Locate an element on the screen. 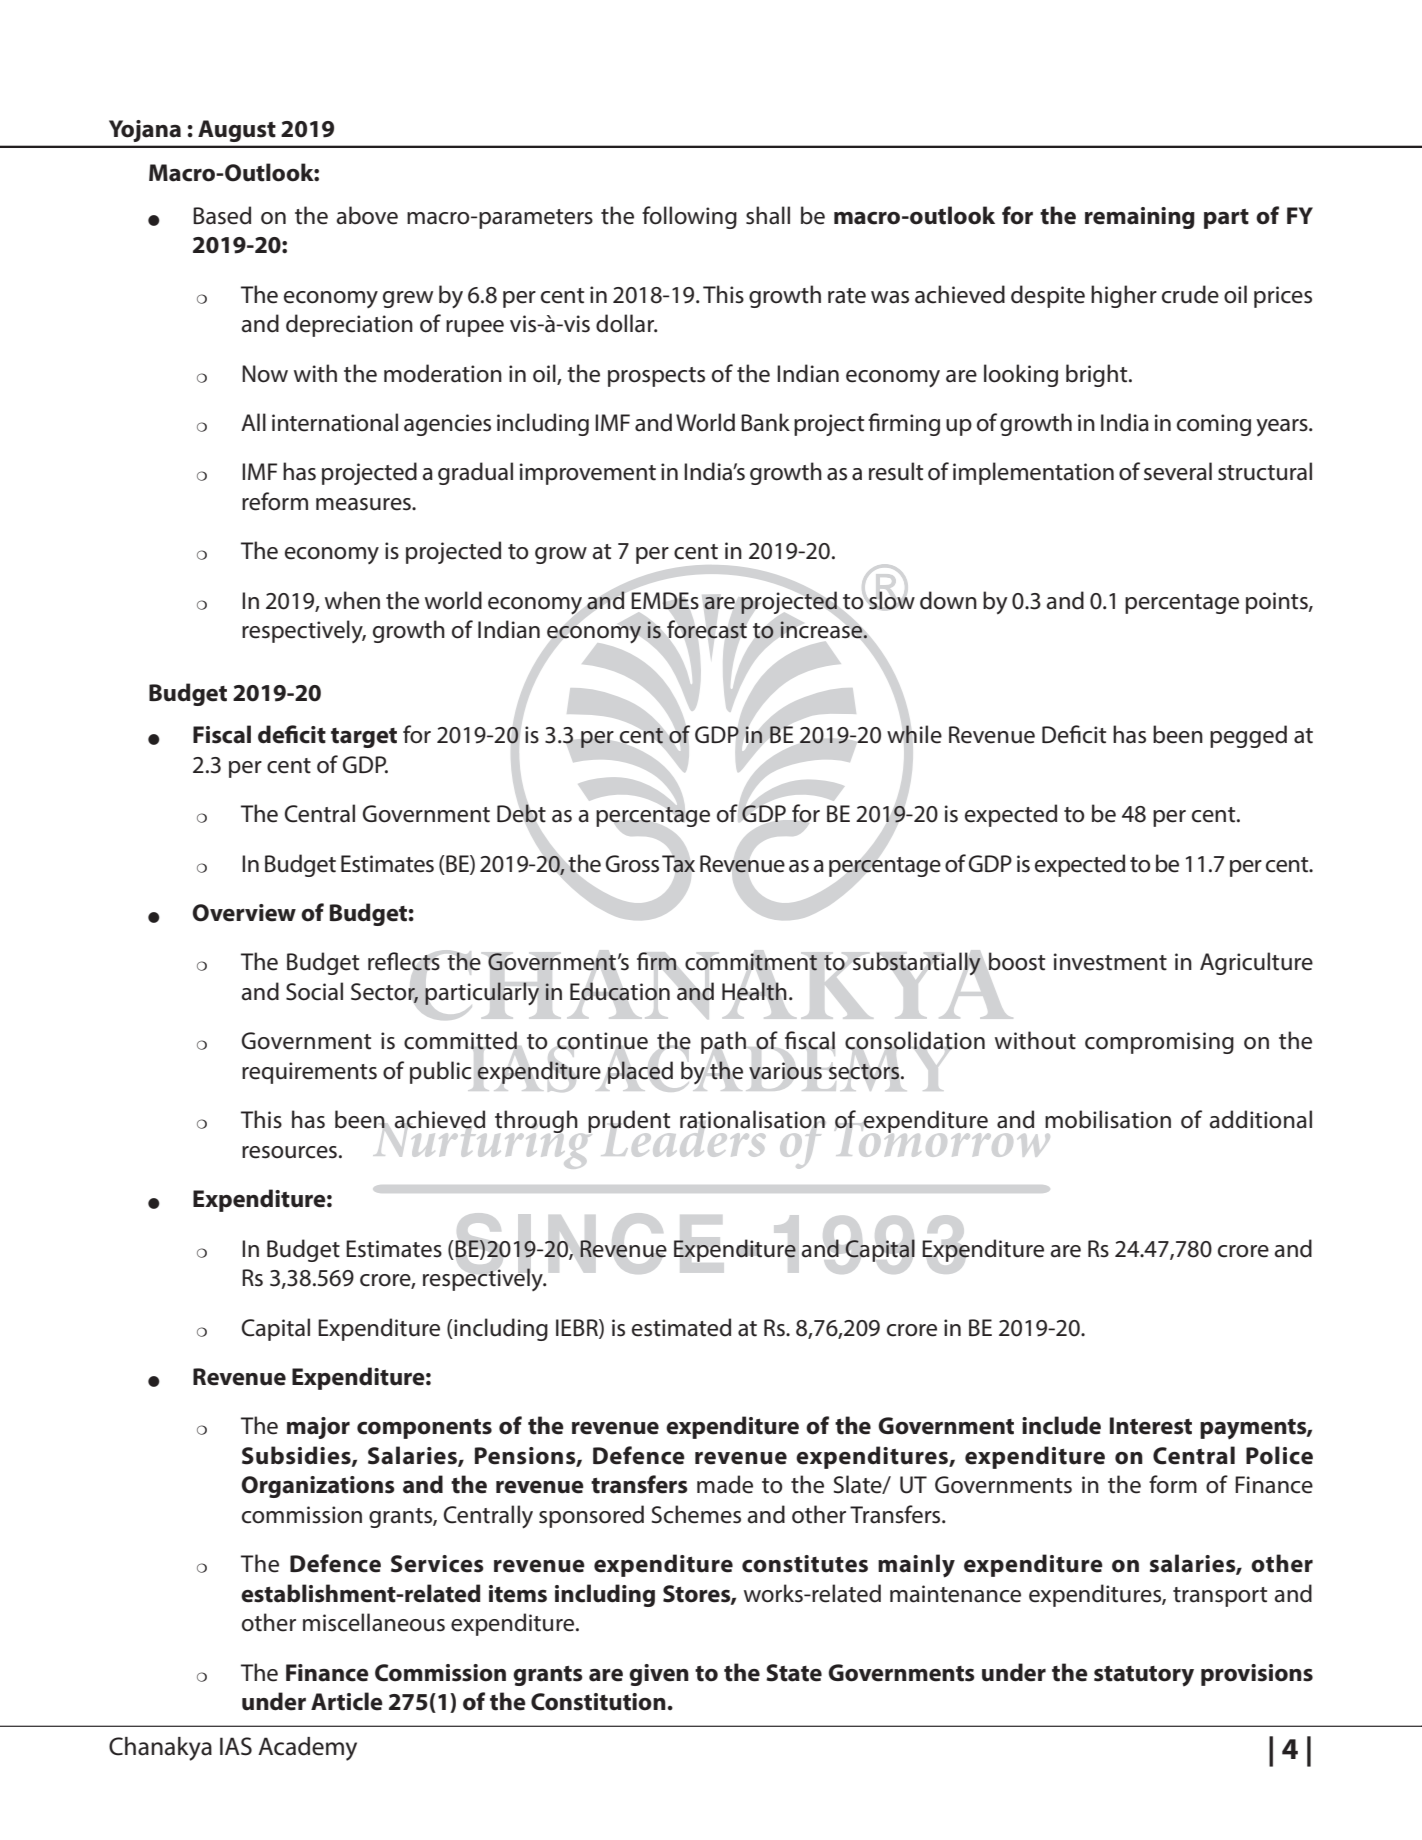 The width and height of the screenshot is (1422, 1840). shall is located at coordinates (768, 215).
